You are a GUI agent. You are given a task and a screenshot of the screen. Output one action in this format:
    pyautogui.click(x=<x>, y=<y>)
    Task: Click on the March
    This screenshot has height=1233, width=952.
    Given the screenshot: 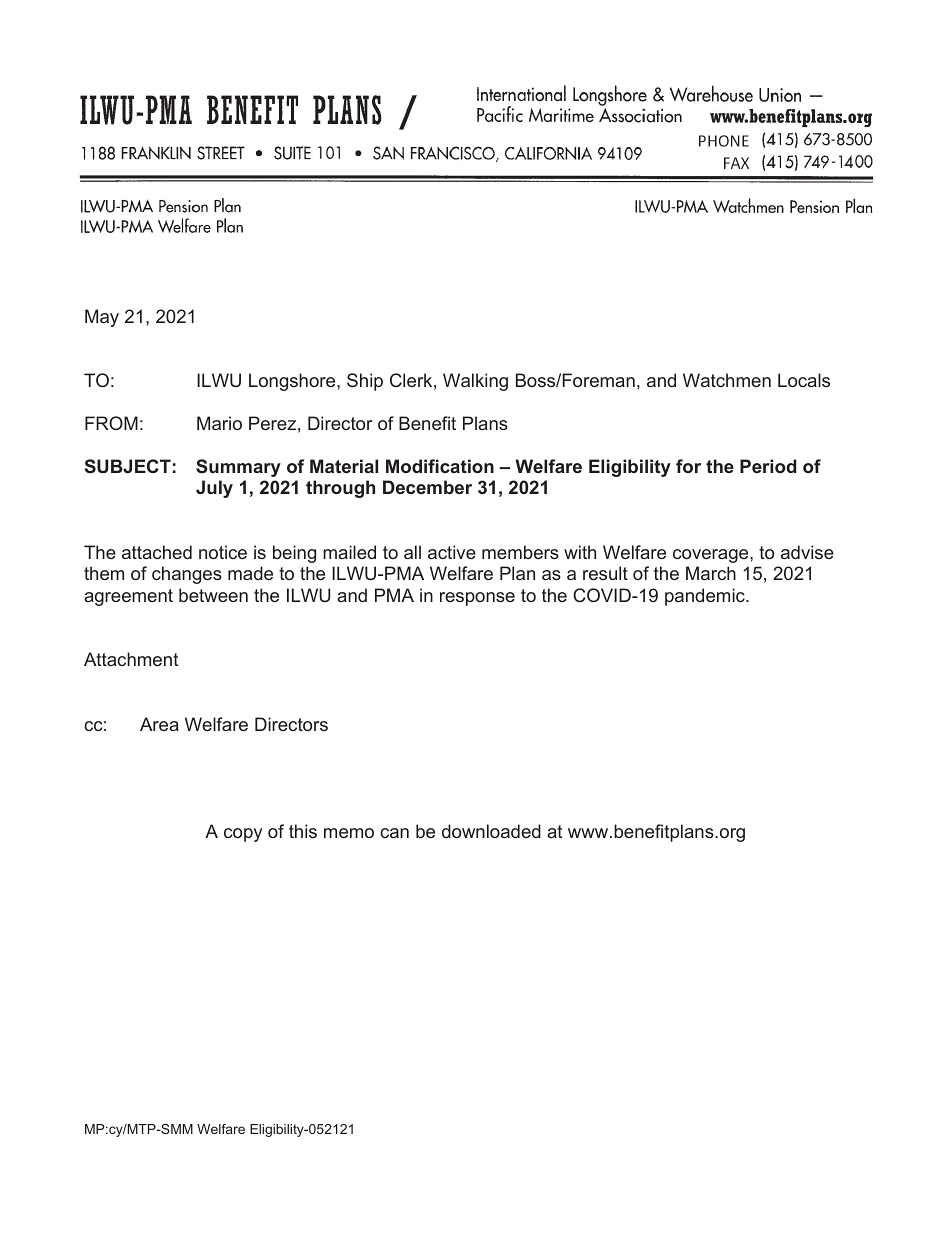 What is the action you would take?
    pyautogui.click(x=711, y=573)
